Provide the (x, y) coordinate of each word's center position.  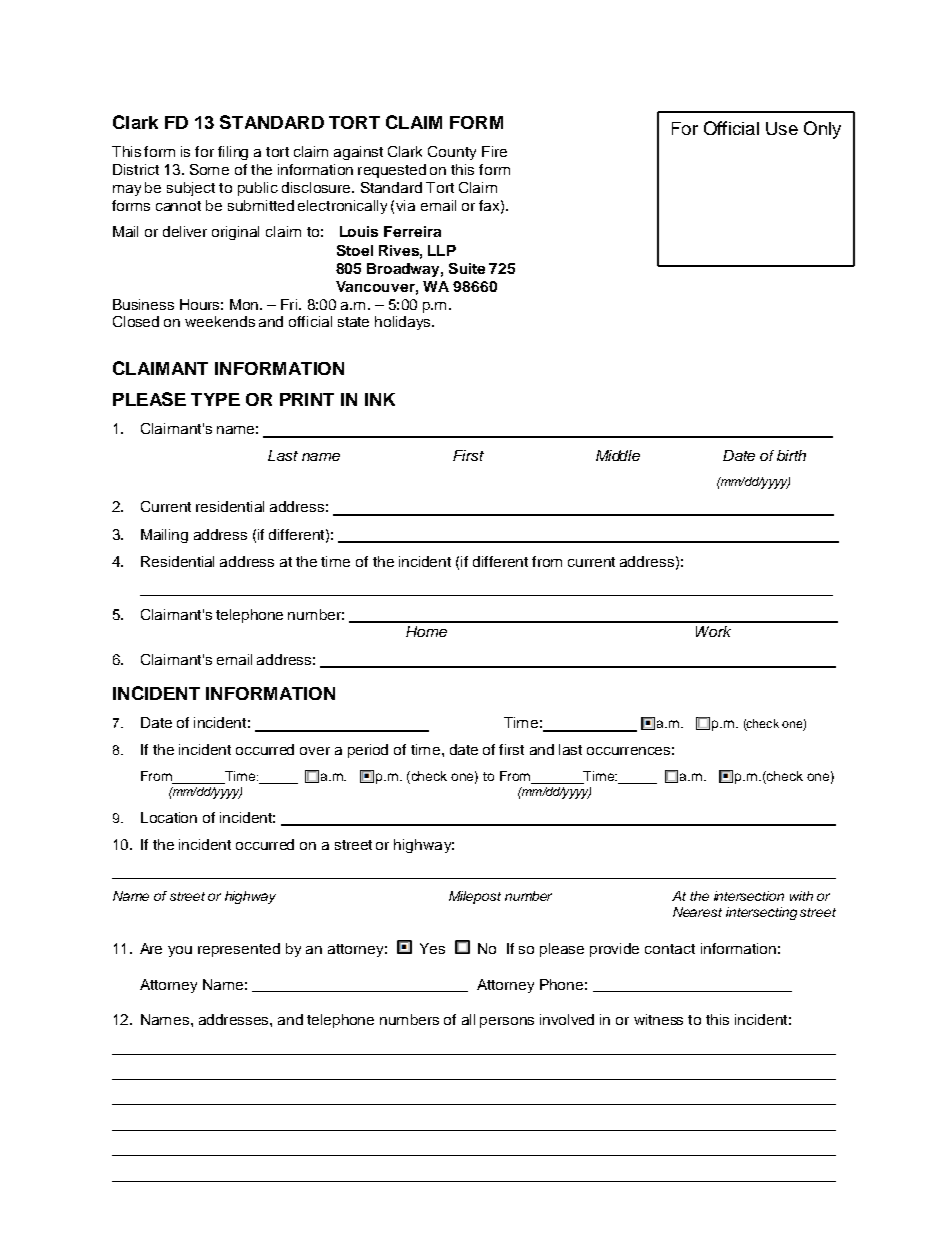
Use (782, 128)
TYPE (215, 399)
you (180, 951)
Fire (494, 151)
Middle (618, 455)
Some (209, 169)
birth (791, 455)
